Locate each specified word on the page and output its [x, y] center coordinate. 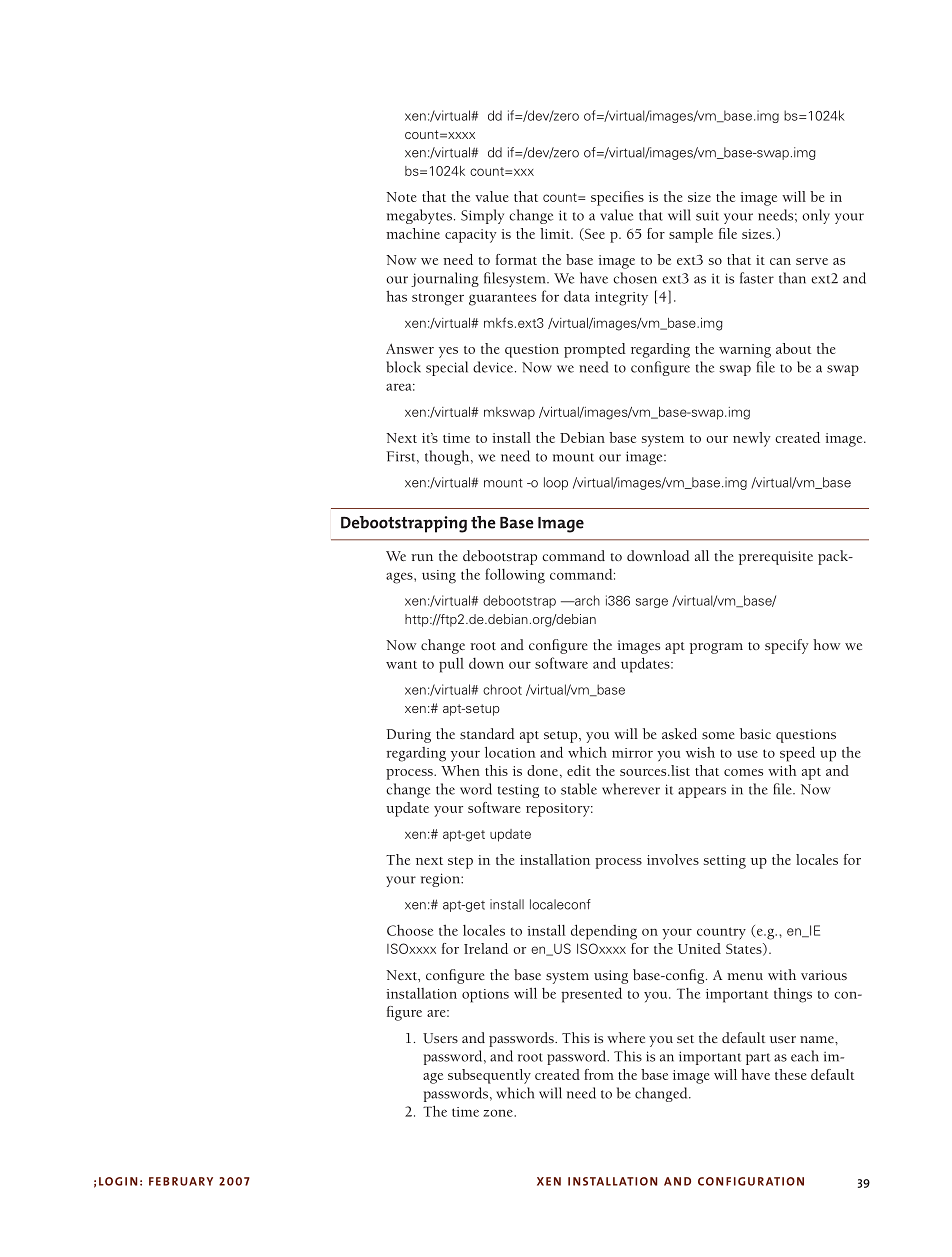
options [485, 996]
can [780, 261]
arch [586, 600]
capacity [471, 236]
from [599, 1074]
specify [787, 646]
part [758, 1059]
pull [451, 665]
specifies [617, 198]
